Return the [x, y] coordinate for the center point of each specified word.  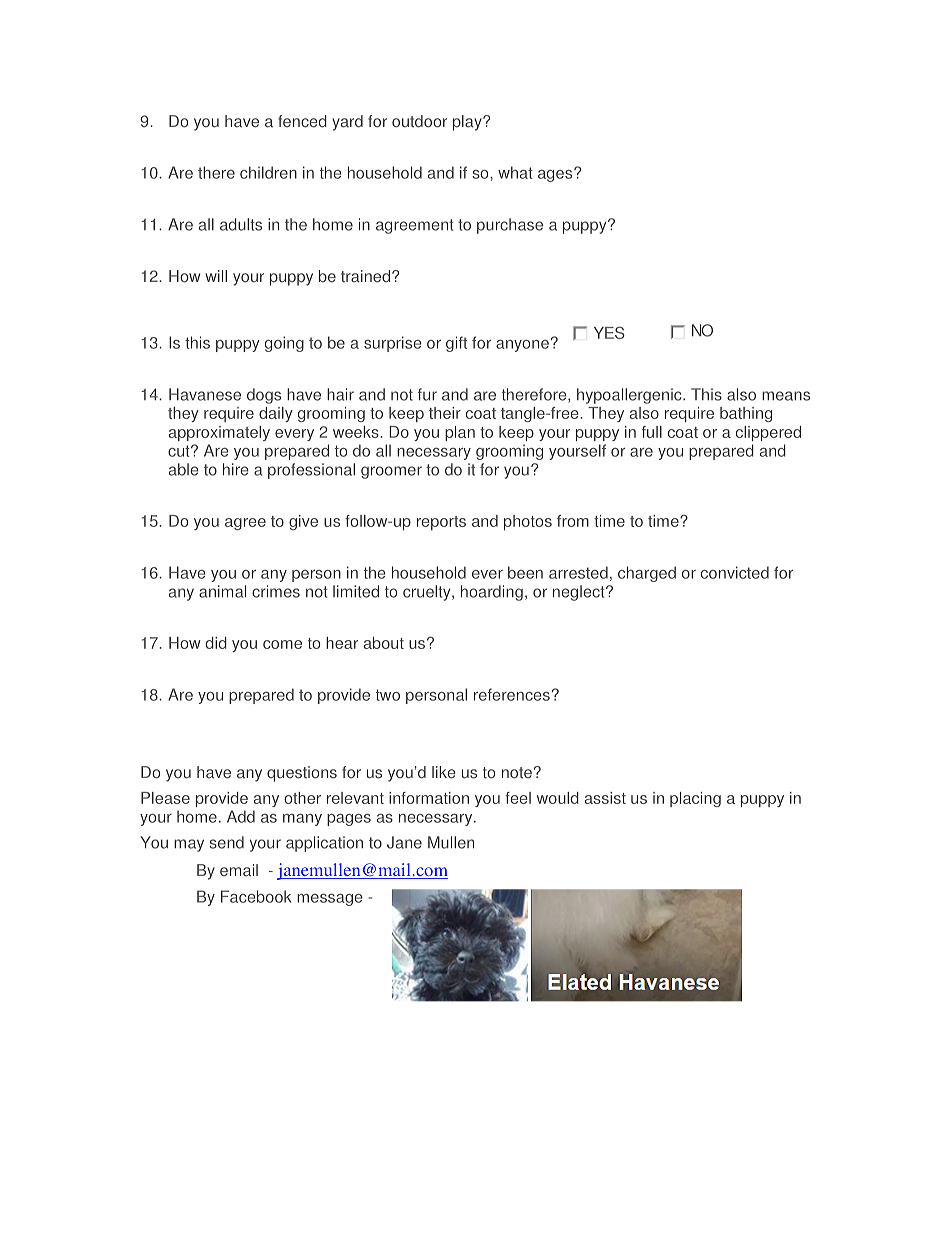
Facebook [256, 896]
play [468, 123]
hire [236, 469]
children [268, 172]
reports [441, 523]
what [515, 172]
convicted [735, 572]
